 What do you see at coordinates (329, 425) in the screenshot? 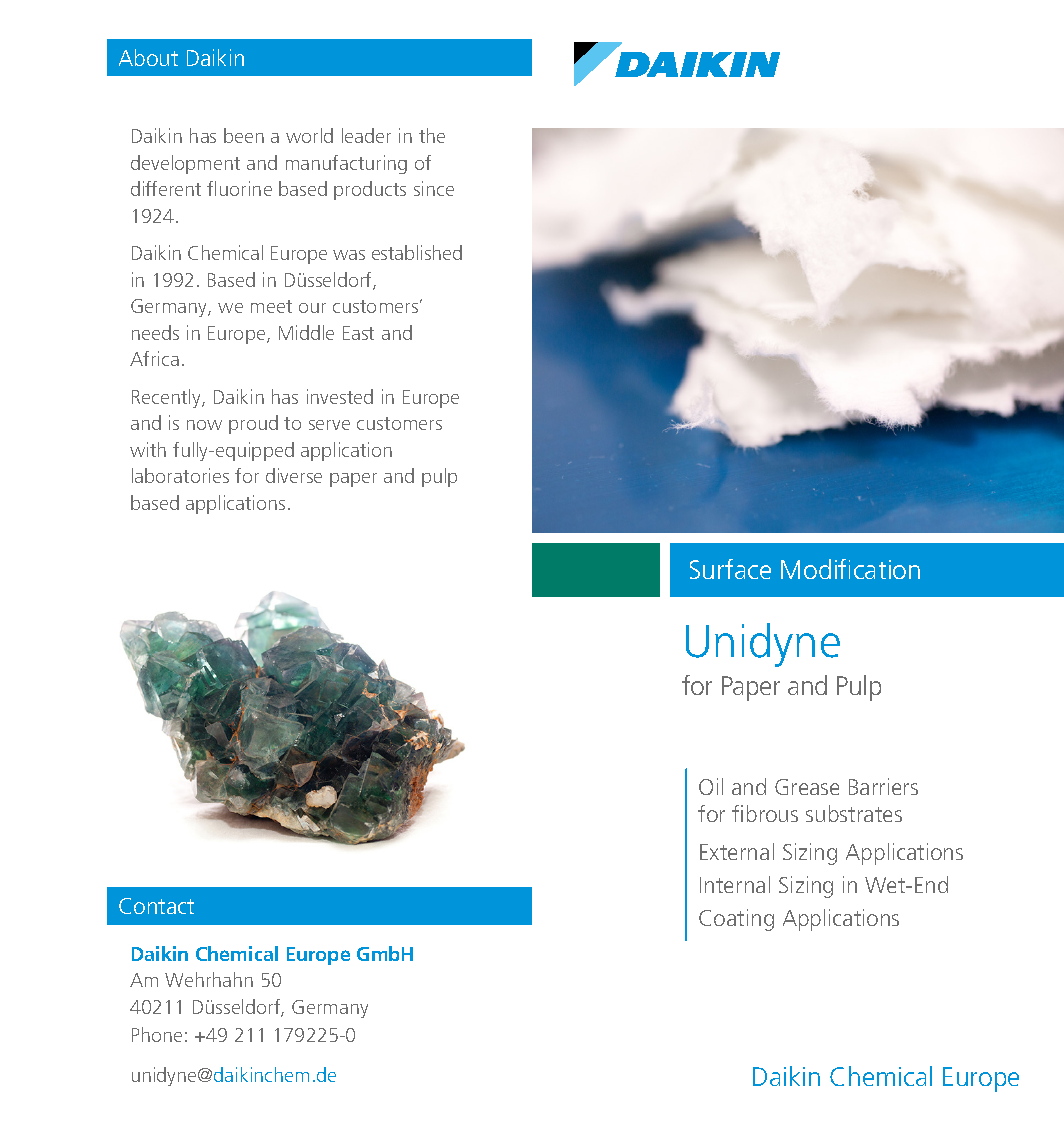
I see `serve` at bounding box center [329, 425].
